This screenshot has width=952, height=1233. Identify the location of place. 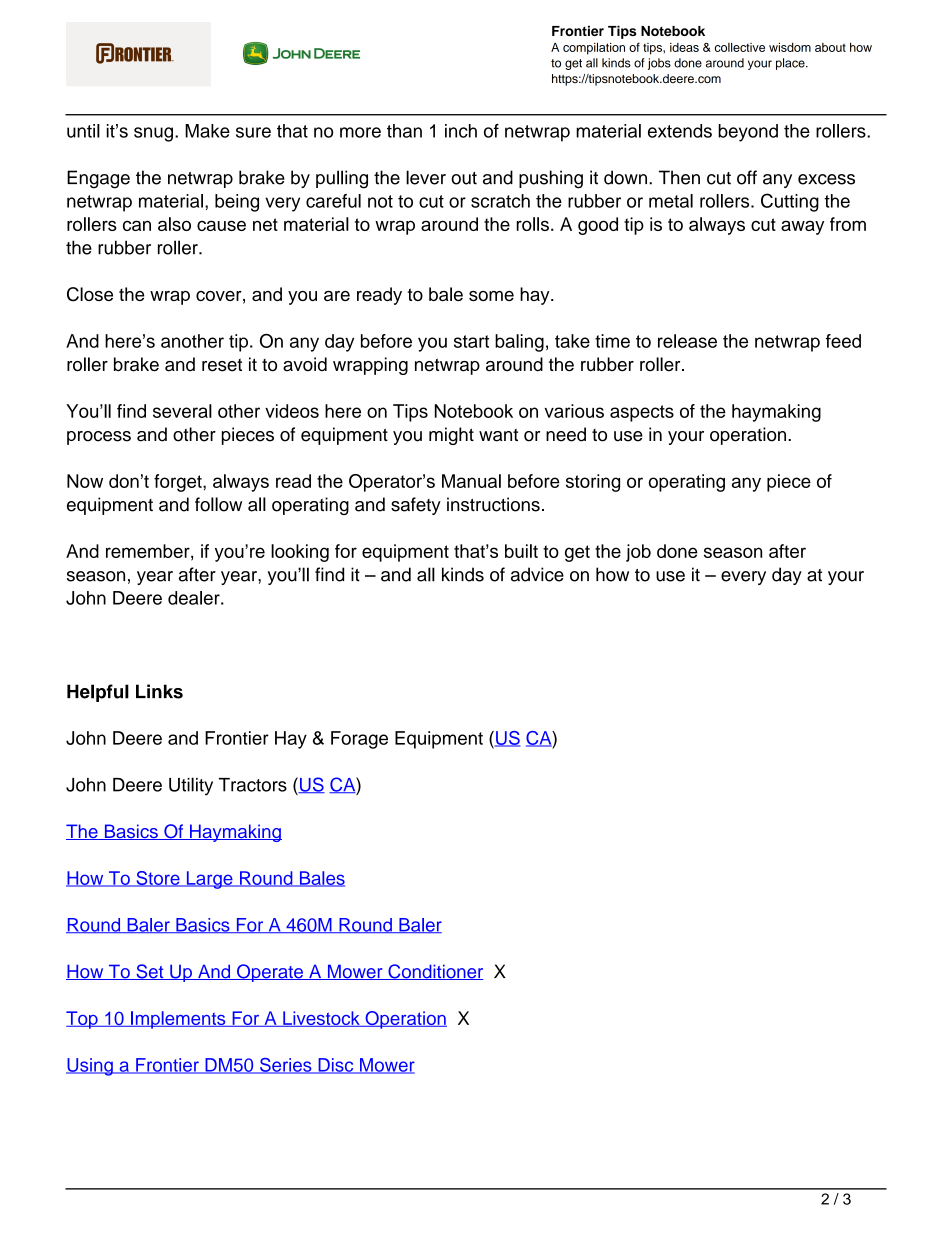
(791, 64).
